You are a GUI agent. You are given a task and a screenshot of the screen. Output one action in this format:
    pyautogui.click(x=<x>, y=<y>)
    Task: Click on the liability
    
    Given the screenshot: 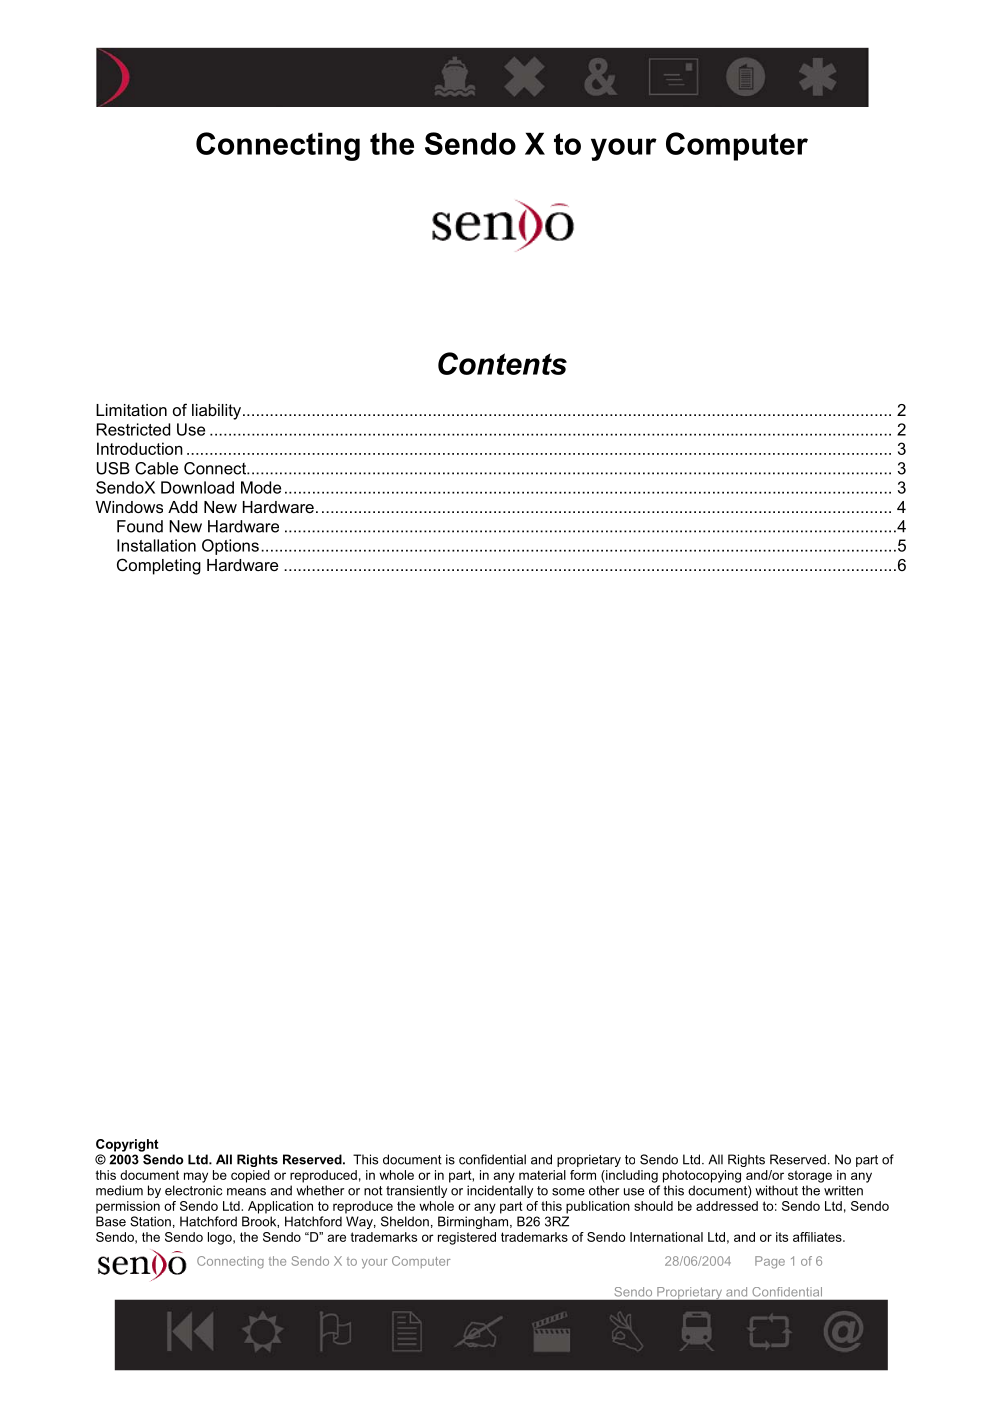 What is the action you would take?
    pyautogui.click(x=218, y=412)
